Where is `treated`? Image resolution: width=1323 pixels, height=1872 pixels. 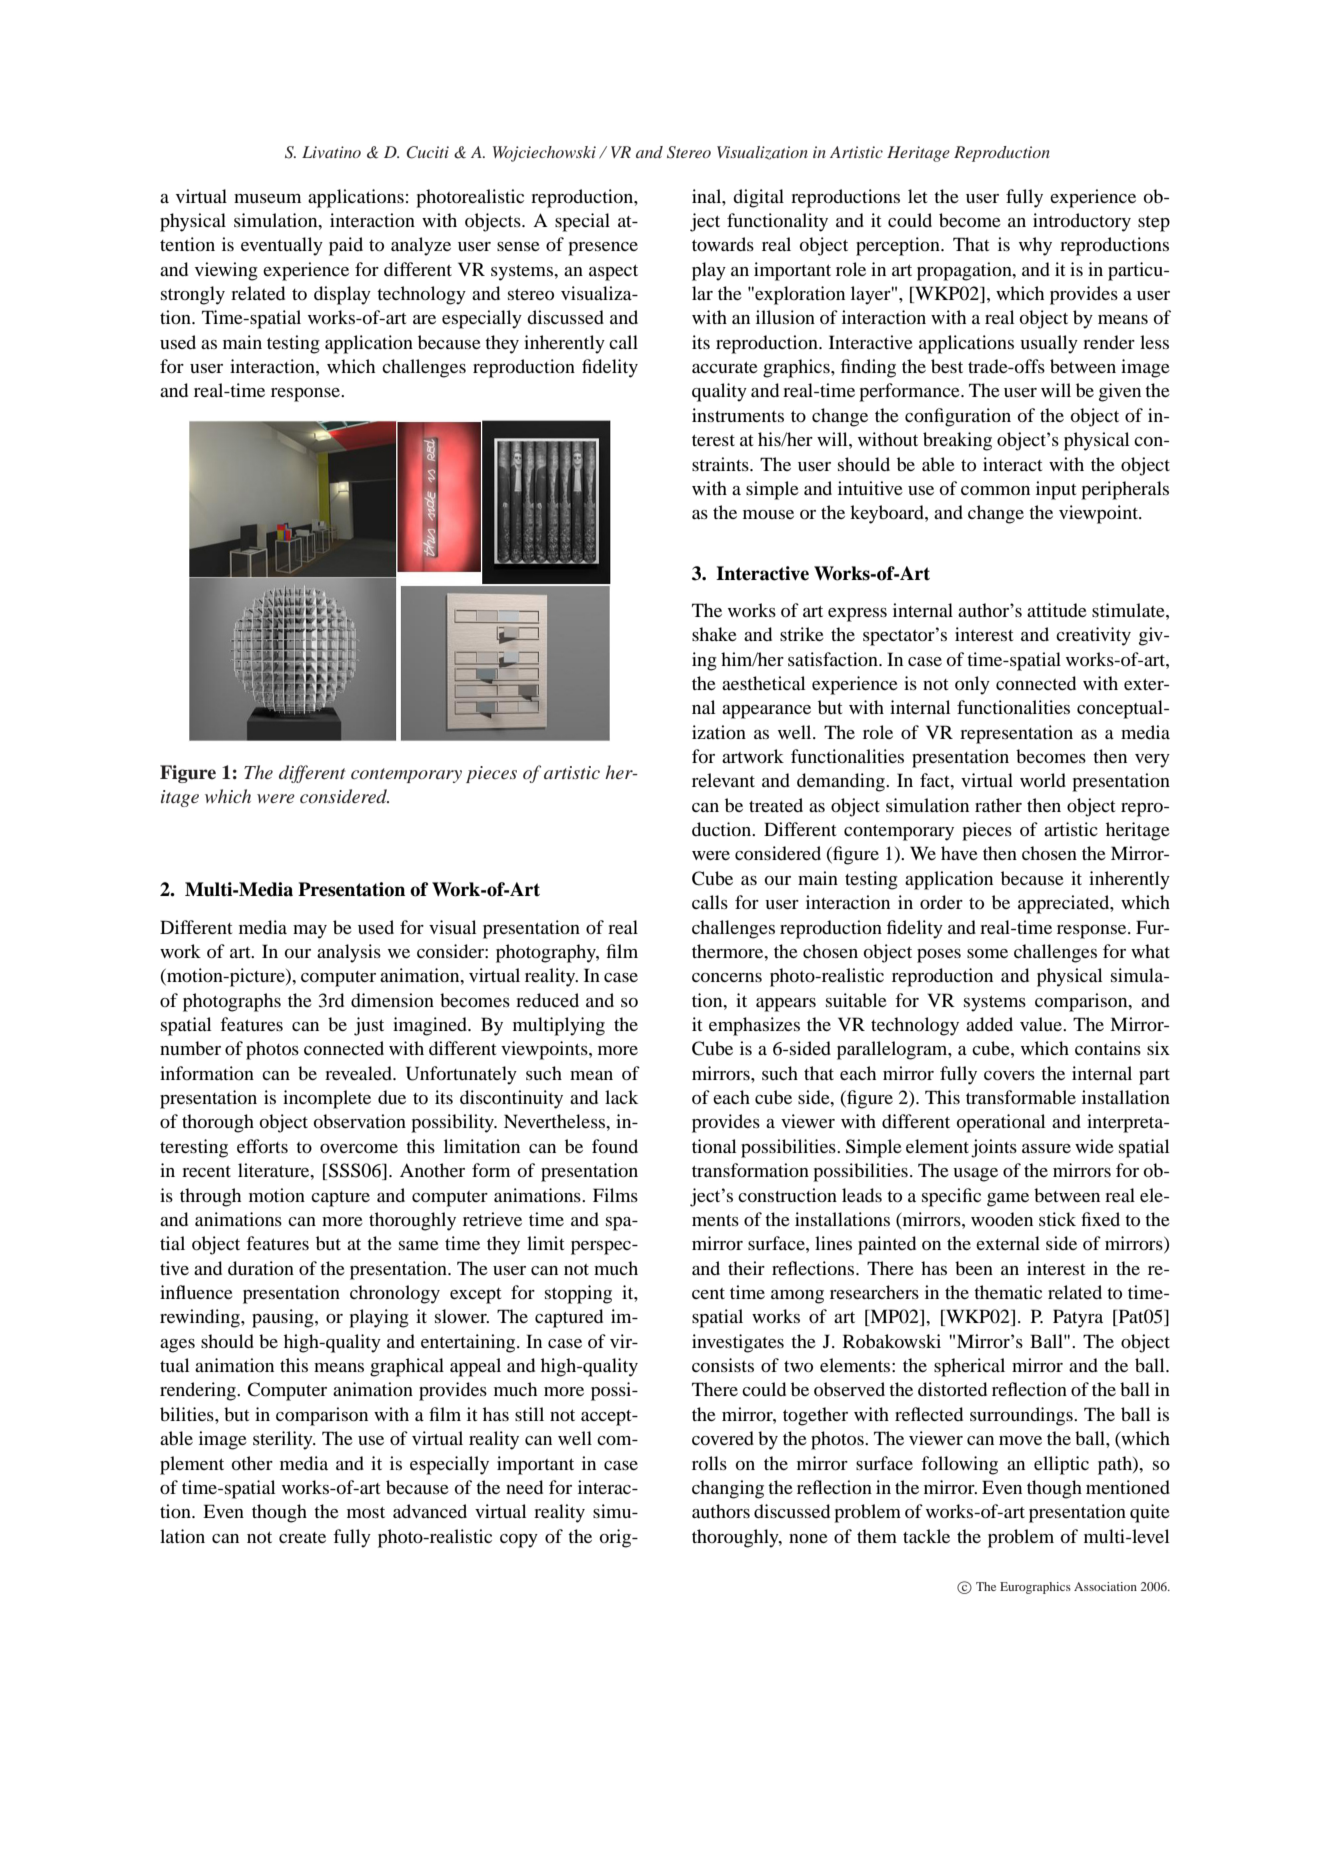 treated is located at coordinates (776, 805).
